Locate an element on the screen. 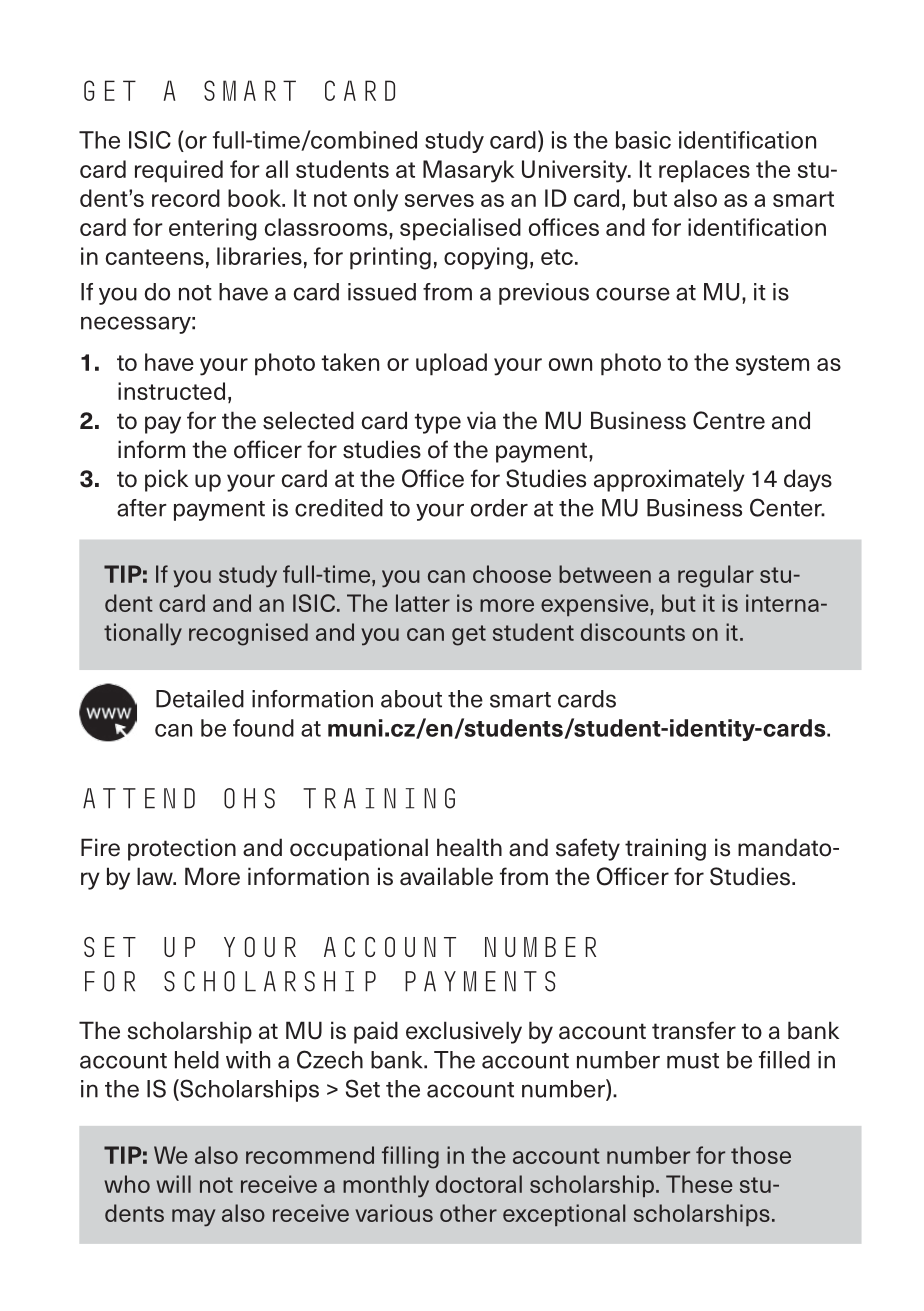 This screenshot has width=924, height=1311. replaces is located at coordinates (704, 171).
